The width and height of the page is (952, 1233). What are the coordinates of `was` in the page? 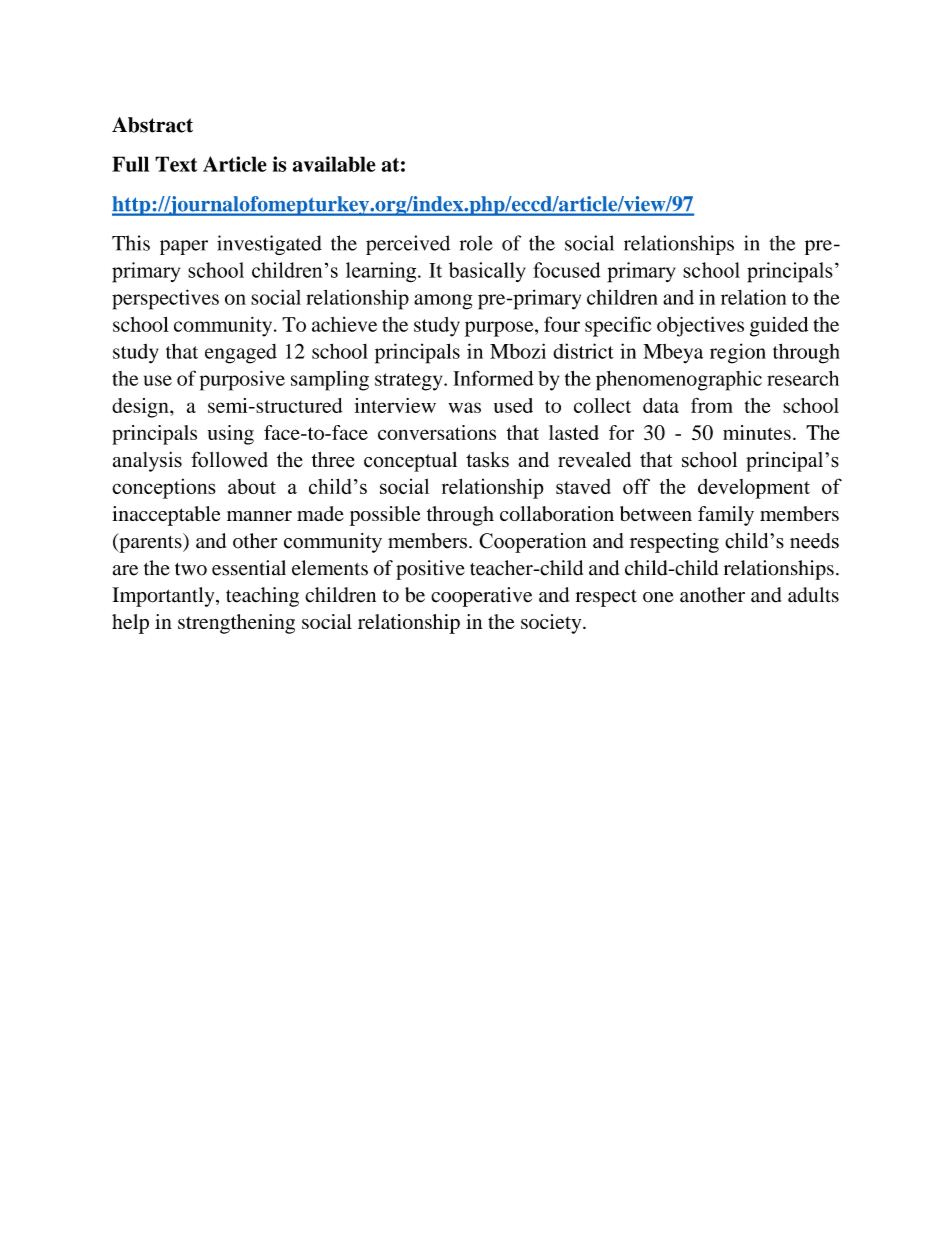 It's located at (465, 407).
